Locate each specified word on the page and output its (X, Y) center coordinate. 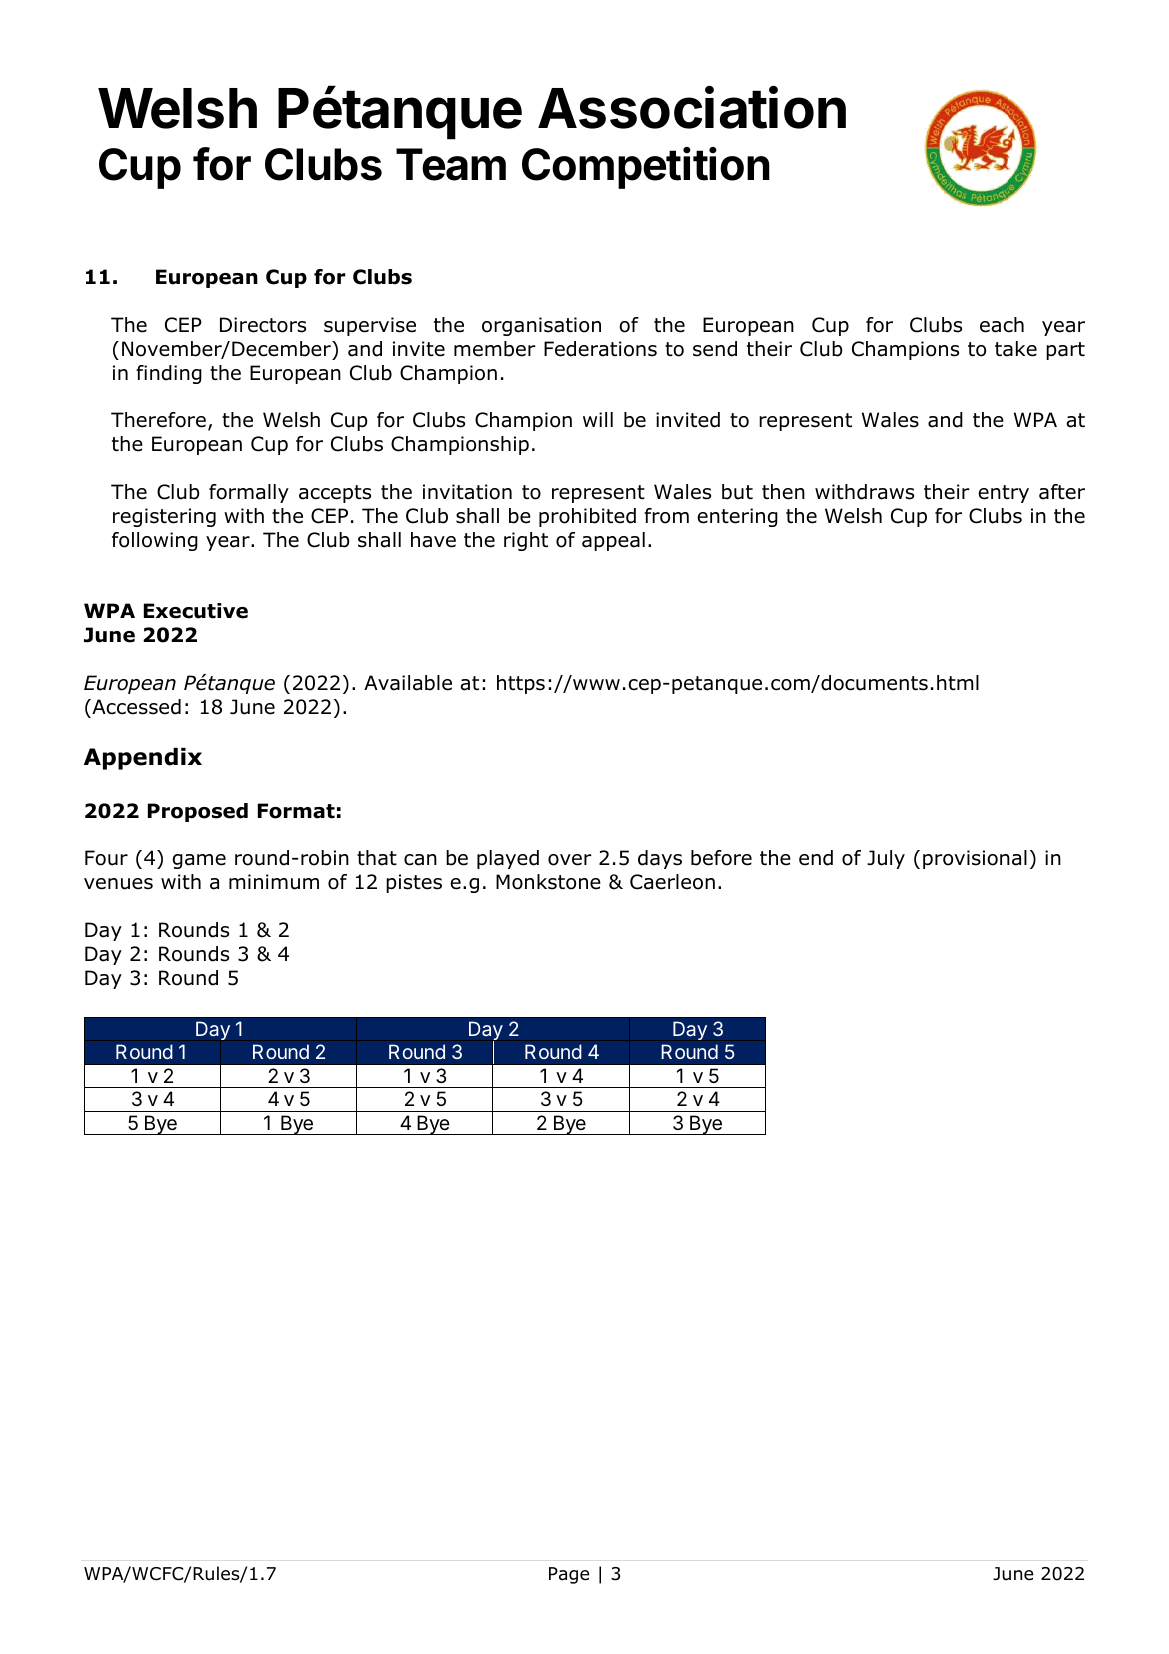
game (199, 861)
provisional (975, 859)
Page (569, 1575)
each (1002, 325)
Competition (646, 168)
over (570, 860)
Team (451, 164)
